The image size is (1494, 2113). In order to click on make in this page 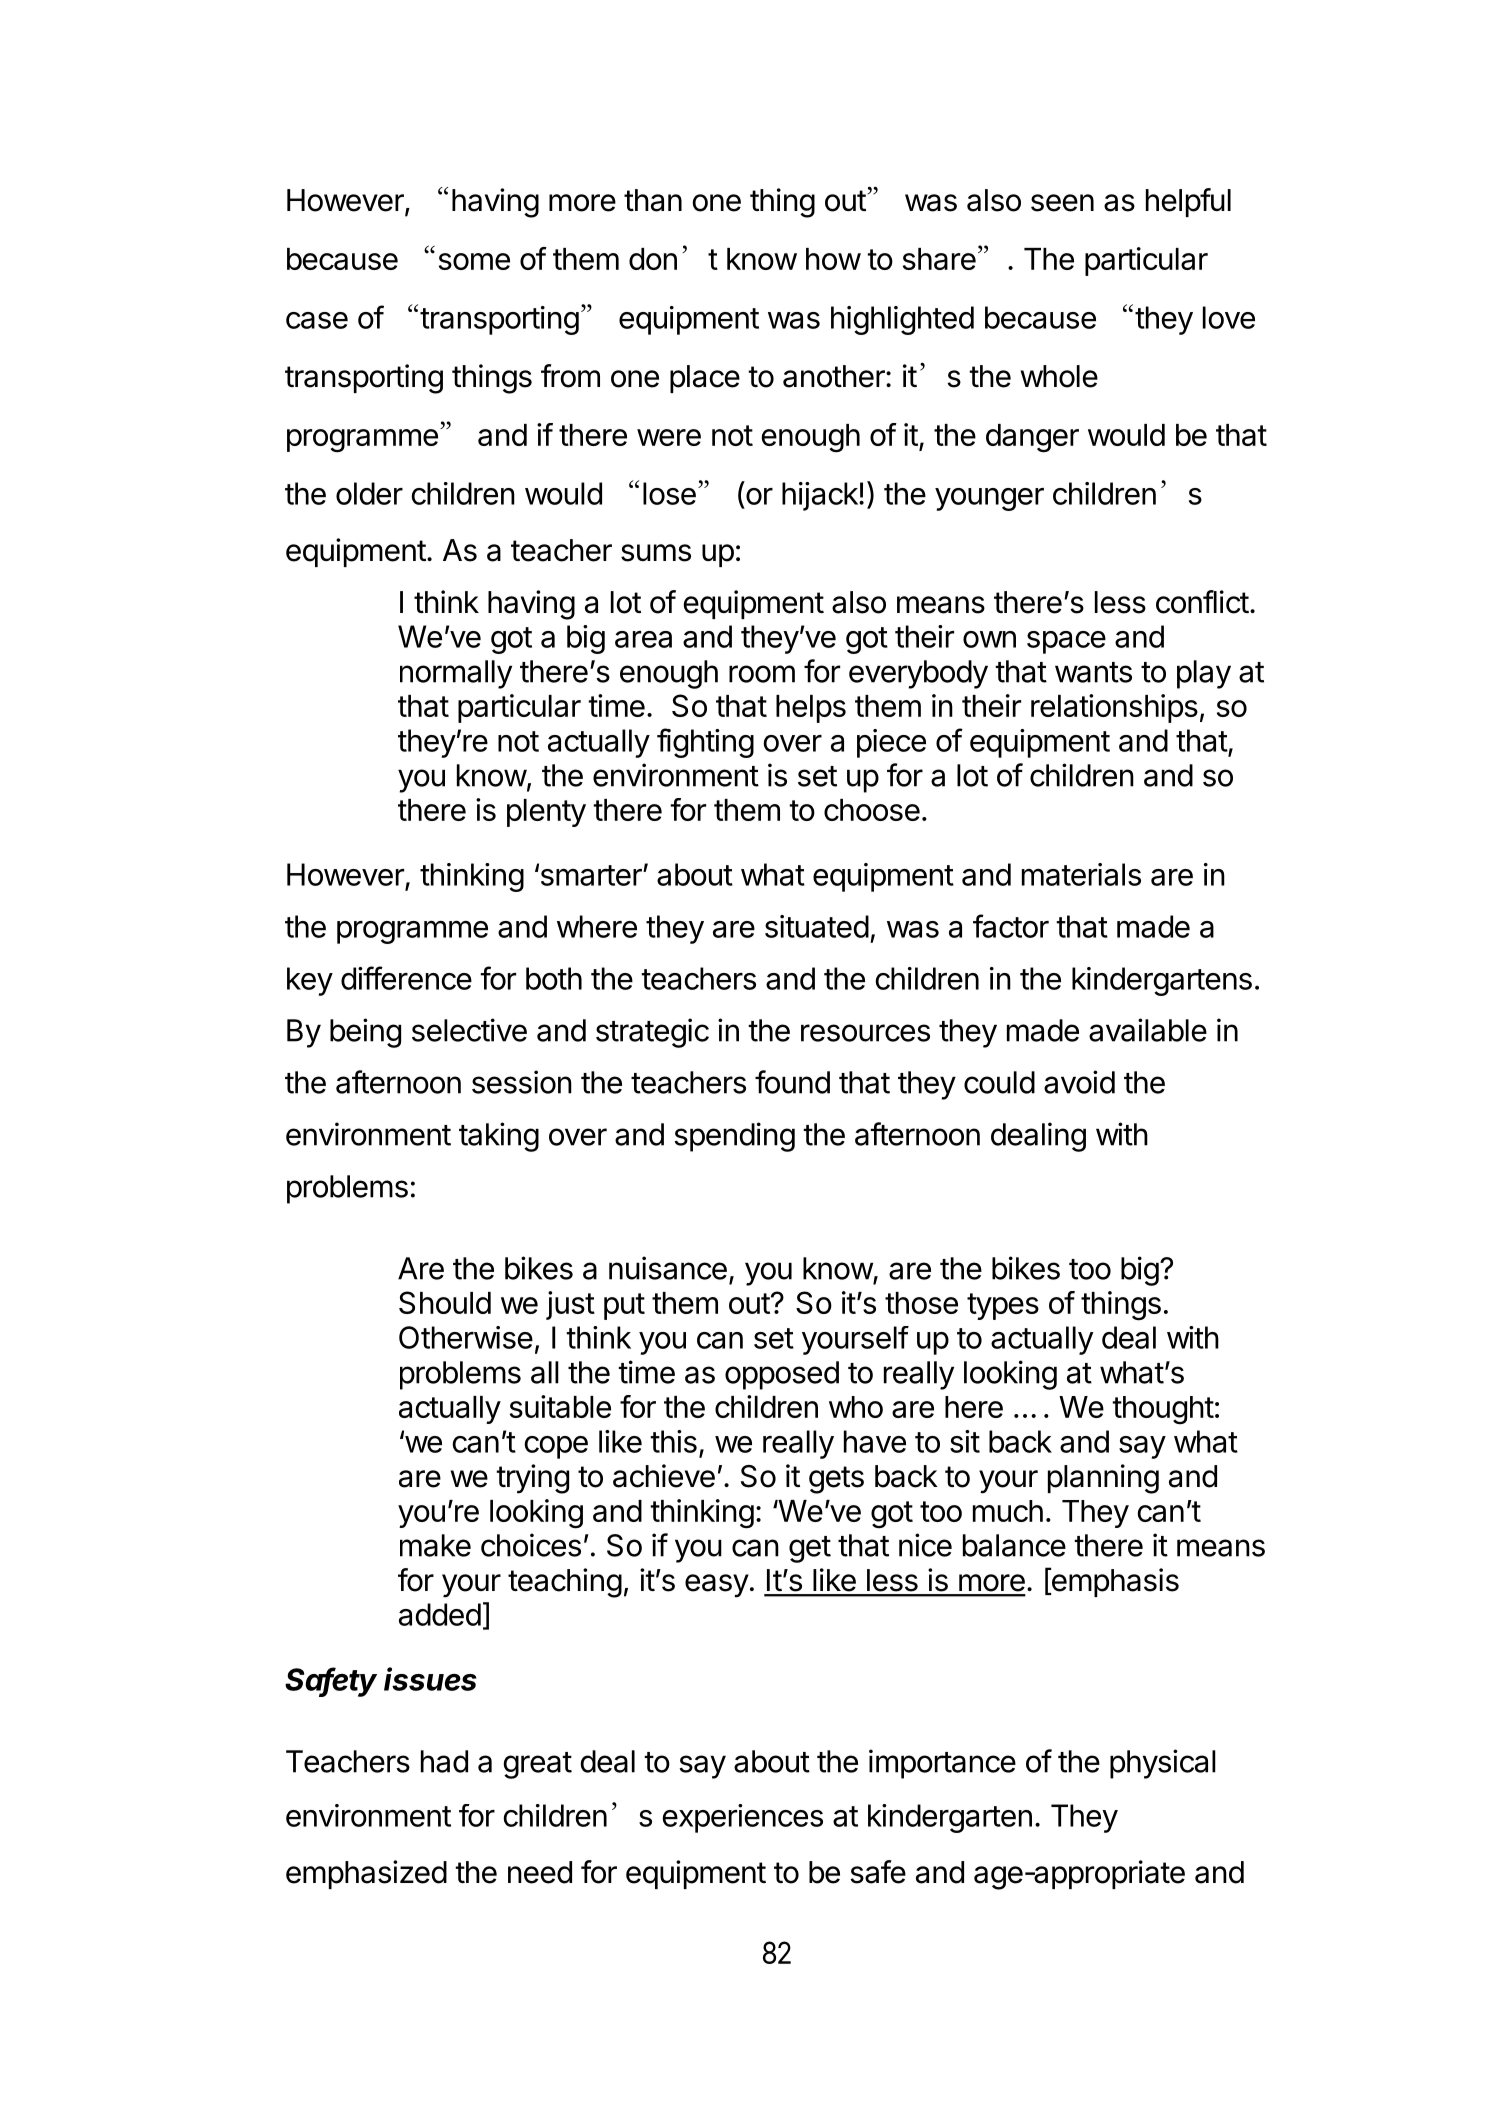, I will do `click(435, 1545)`.
